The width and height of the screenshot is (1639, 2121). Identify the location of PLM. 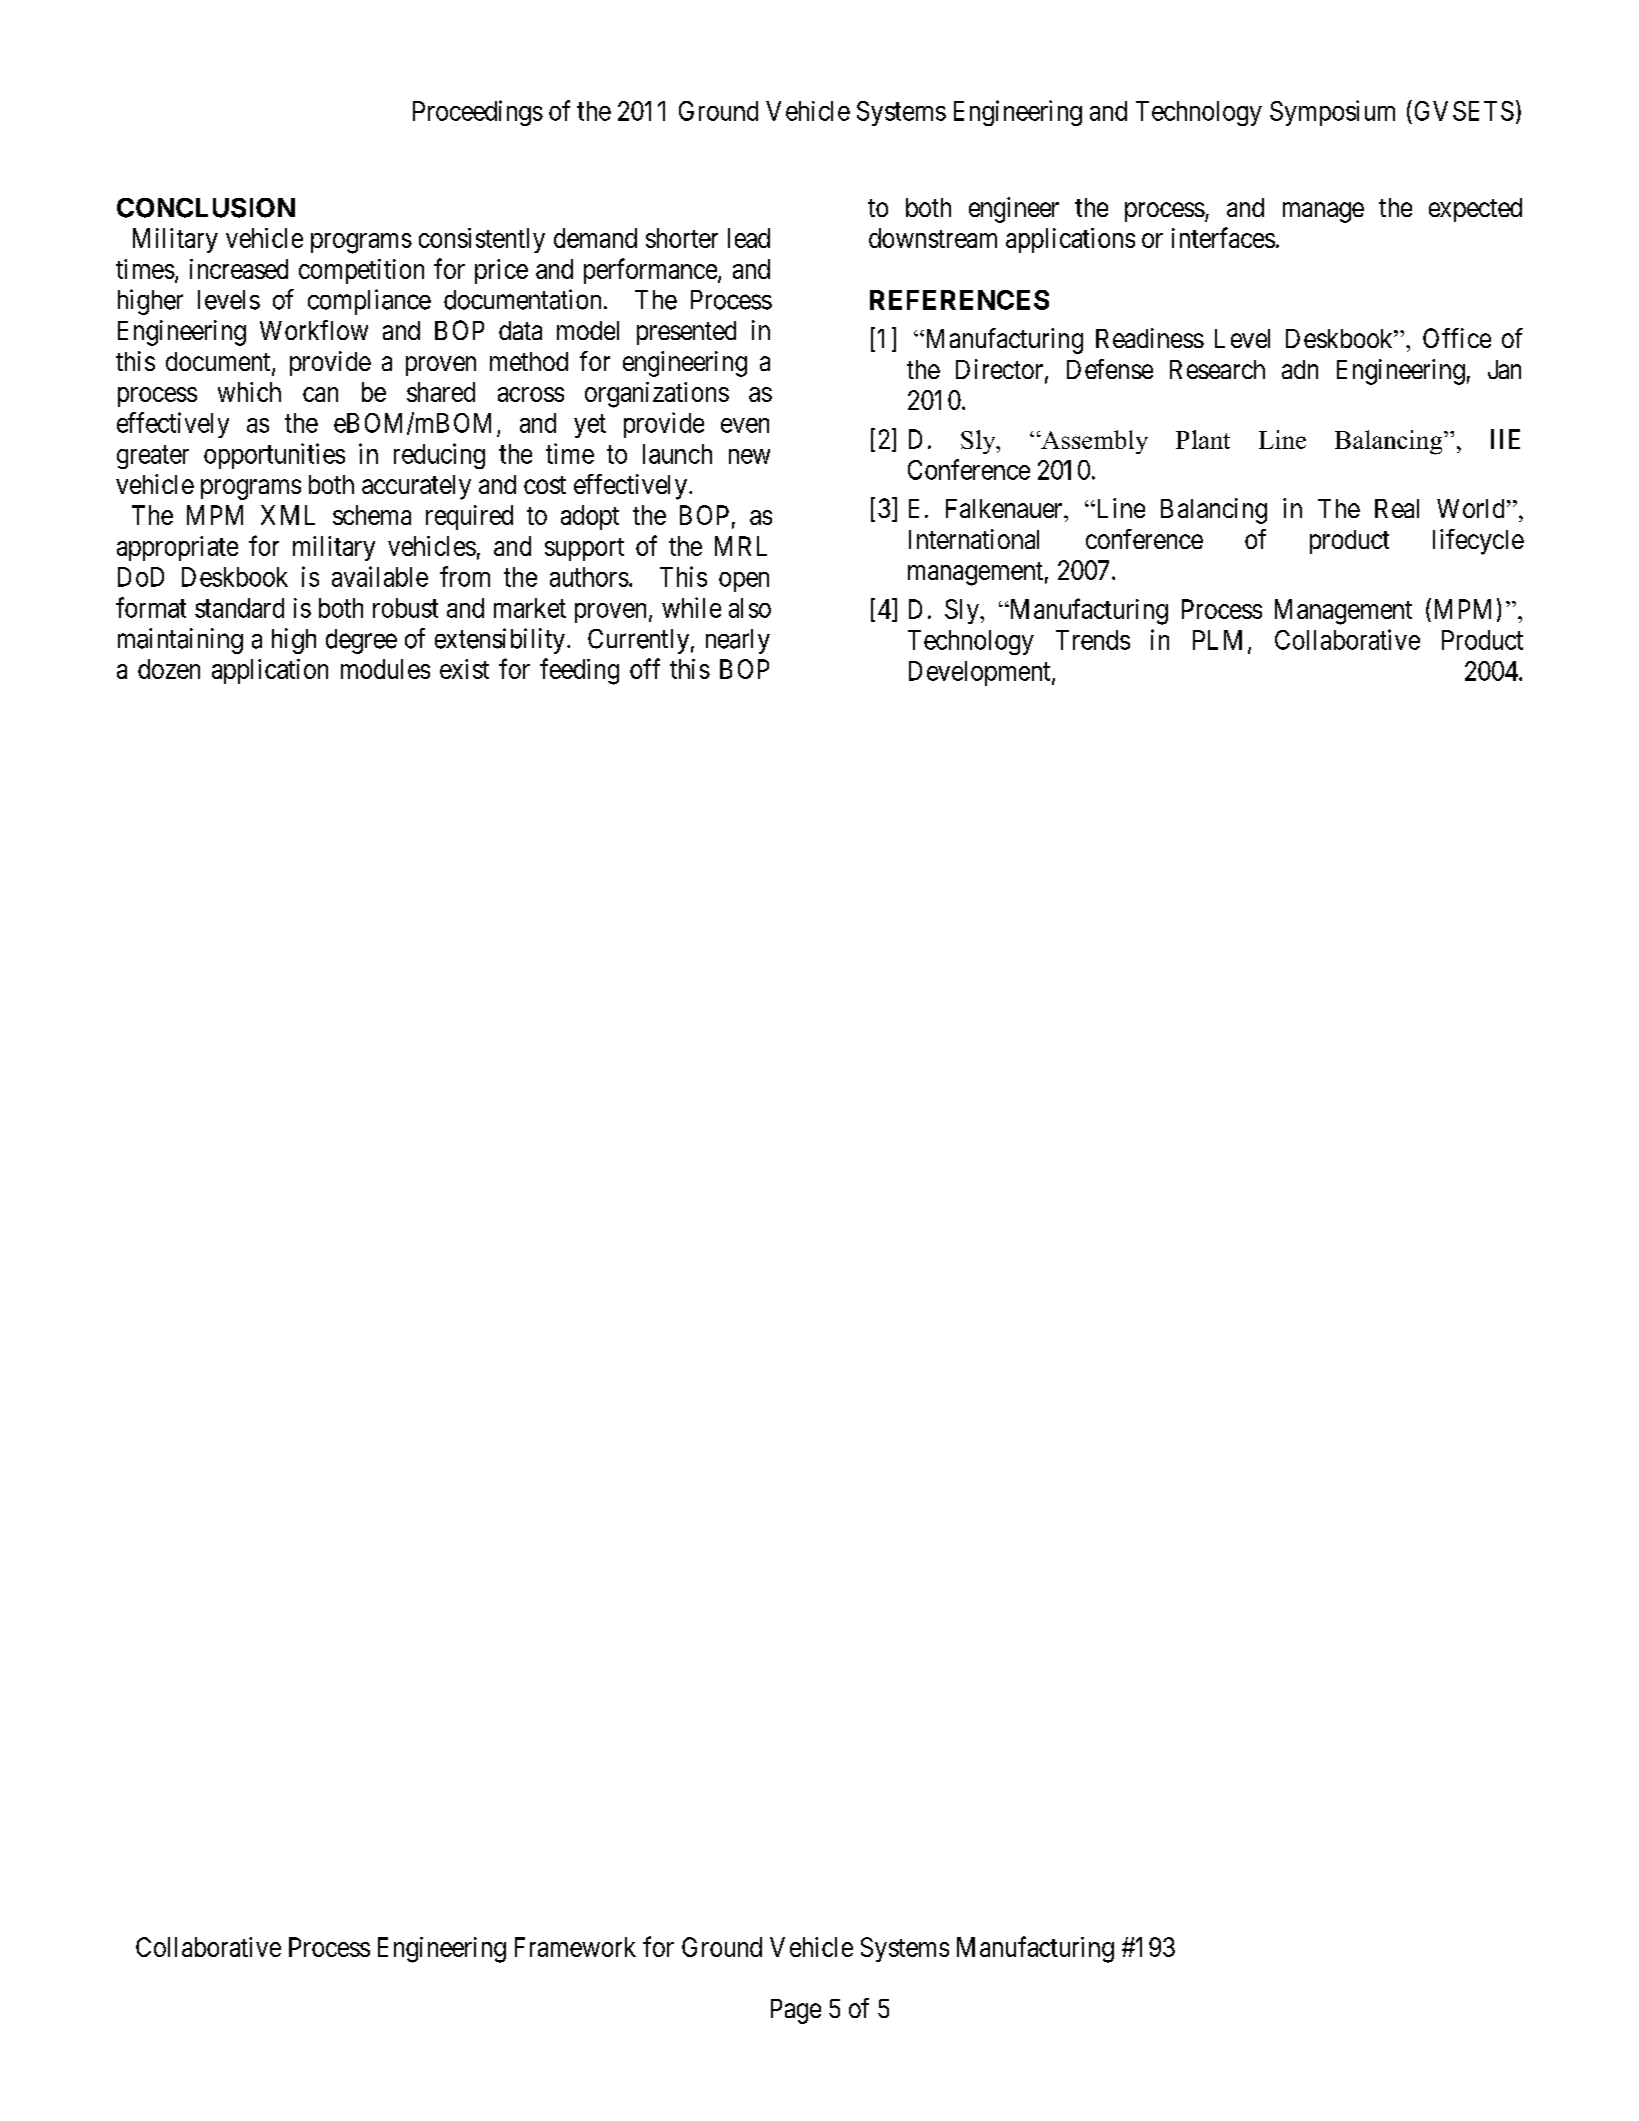
(1217, 640).
